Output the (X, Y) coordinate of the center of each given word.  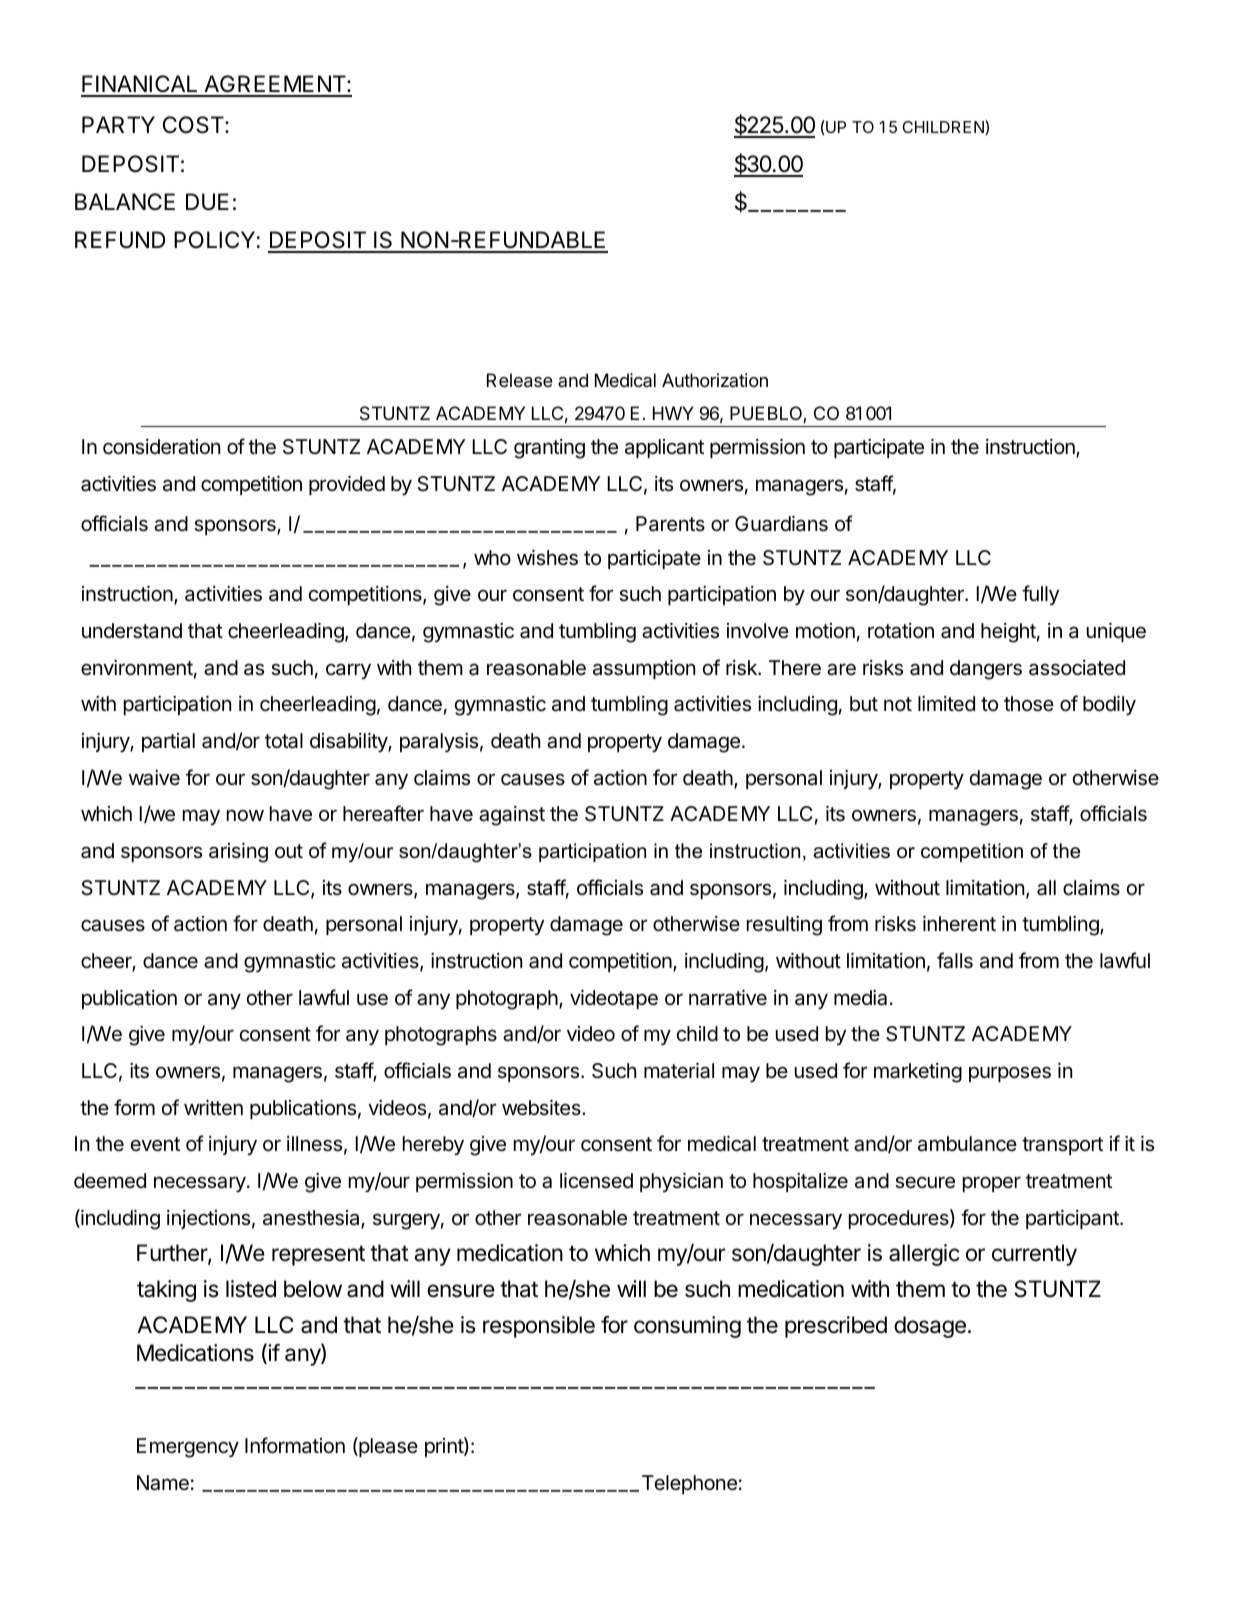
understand (132, 631)
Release (520, 380)
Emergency (188, 1448)
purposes (1010, 1074)
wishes (547, 558)
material (679, 1071)
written (213, 1108)
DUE (207, 202)
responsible (539, 1327)
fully (1040, 595)
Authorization (715, 380)
